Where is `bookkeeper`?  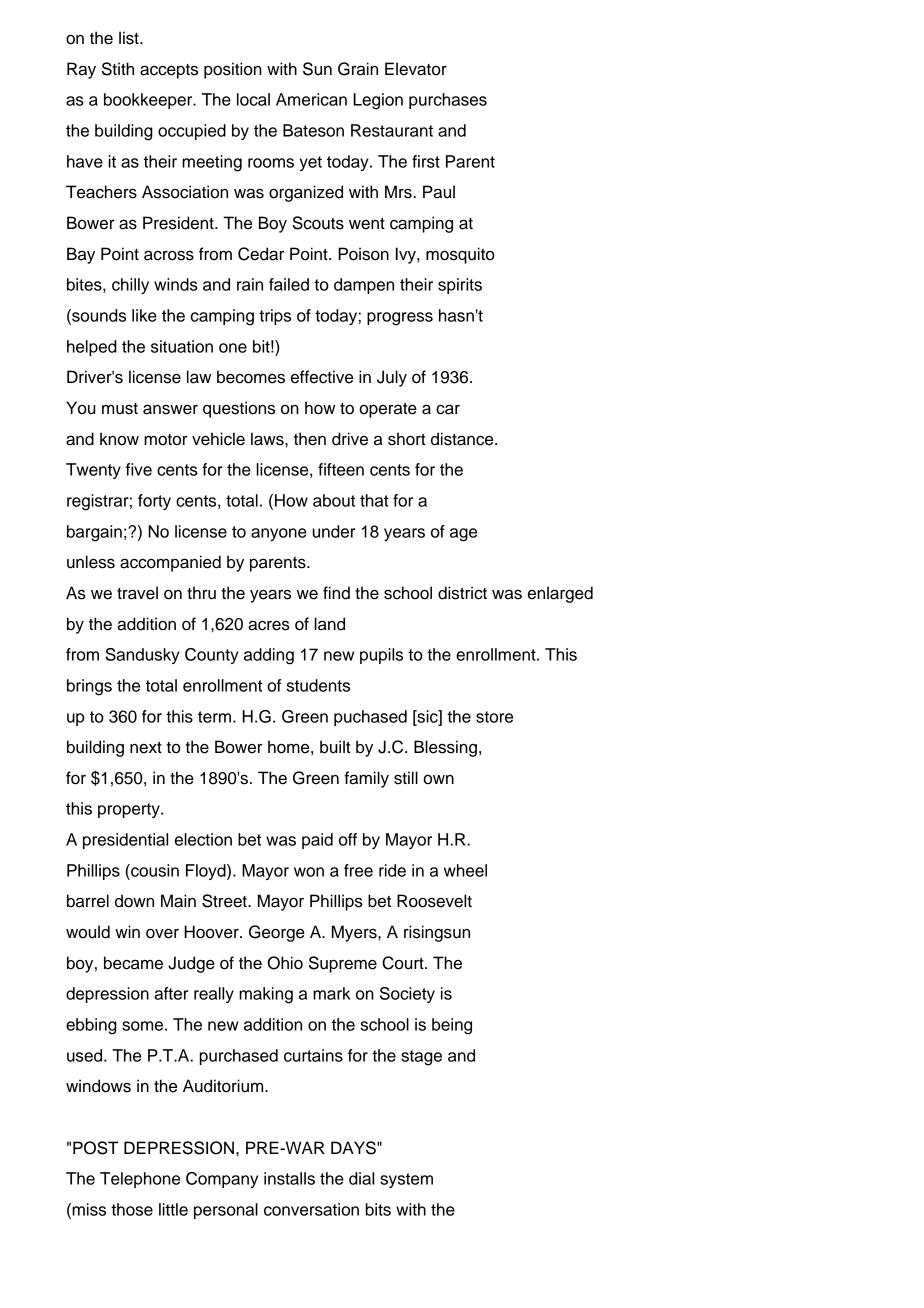 bookkeeper is located at coordinates (149, 101).
